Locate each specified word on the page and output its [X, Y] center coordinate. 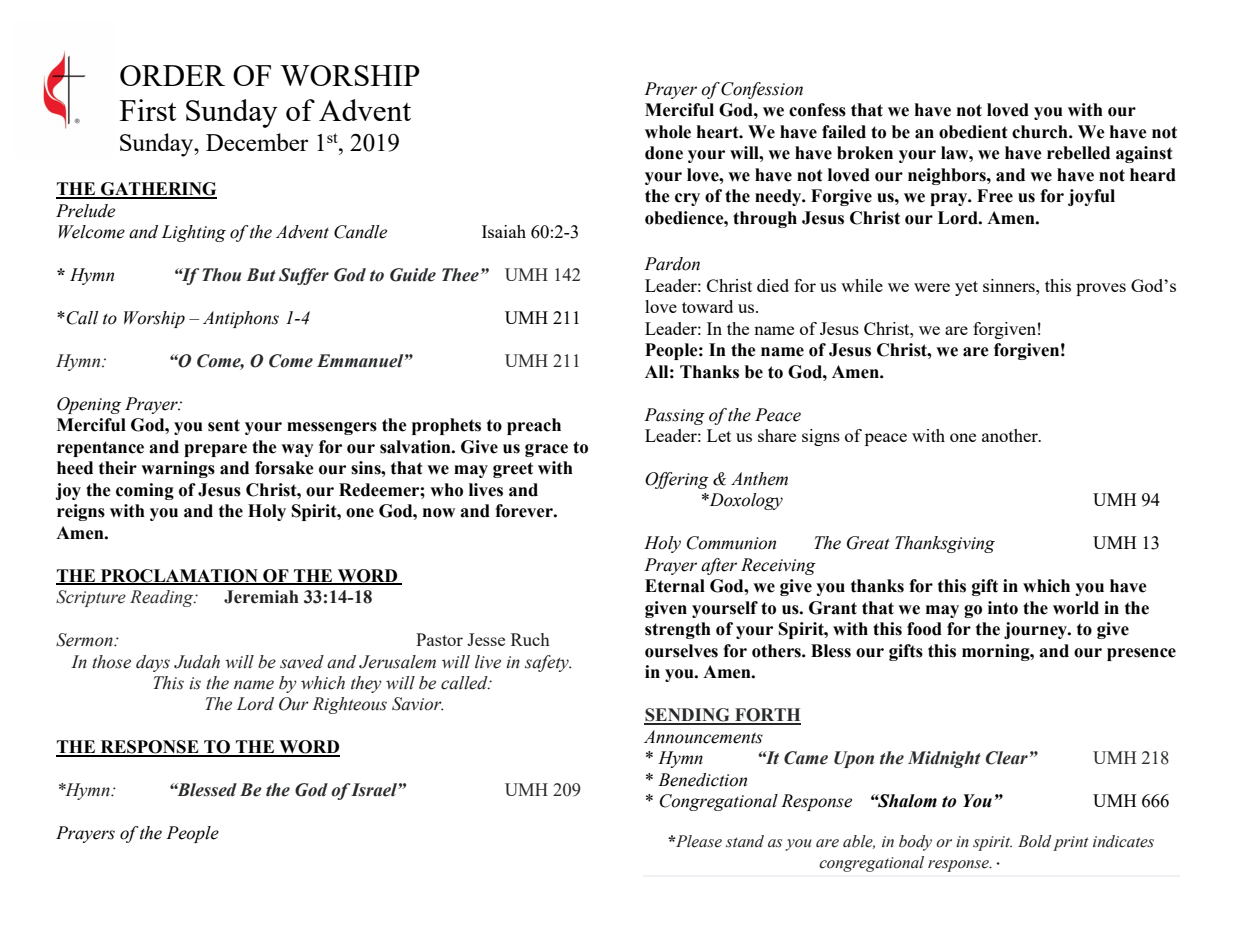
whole [668, 132]
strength [678, 630]
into [1003, 608]
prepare [215, 450]
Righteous [349, 705]
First [148, 110]
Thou [221, 275]
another [1011, 435]
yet [966, 288]
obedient [973, 132]
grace [546, 450]
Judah [197, 662]
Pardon [672, 264]
